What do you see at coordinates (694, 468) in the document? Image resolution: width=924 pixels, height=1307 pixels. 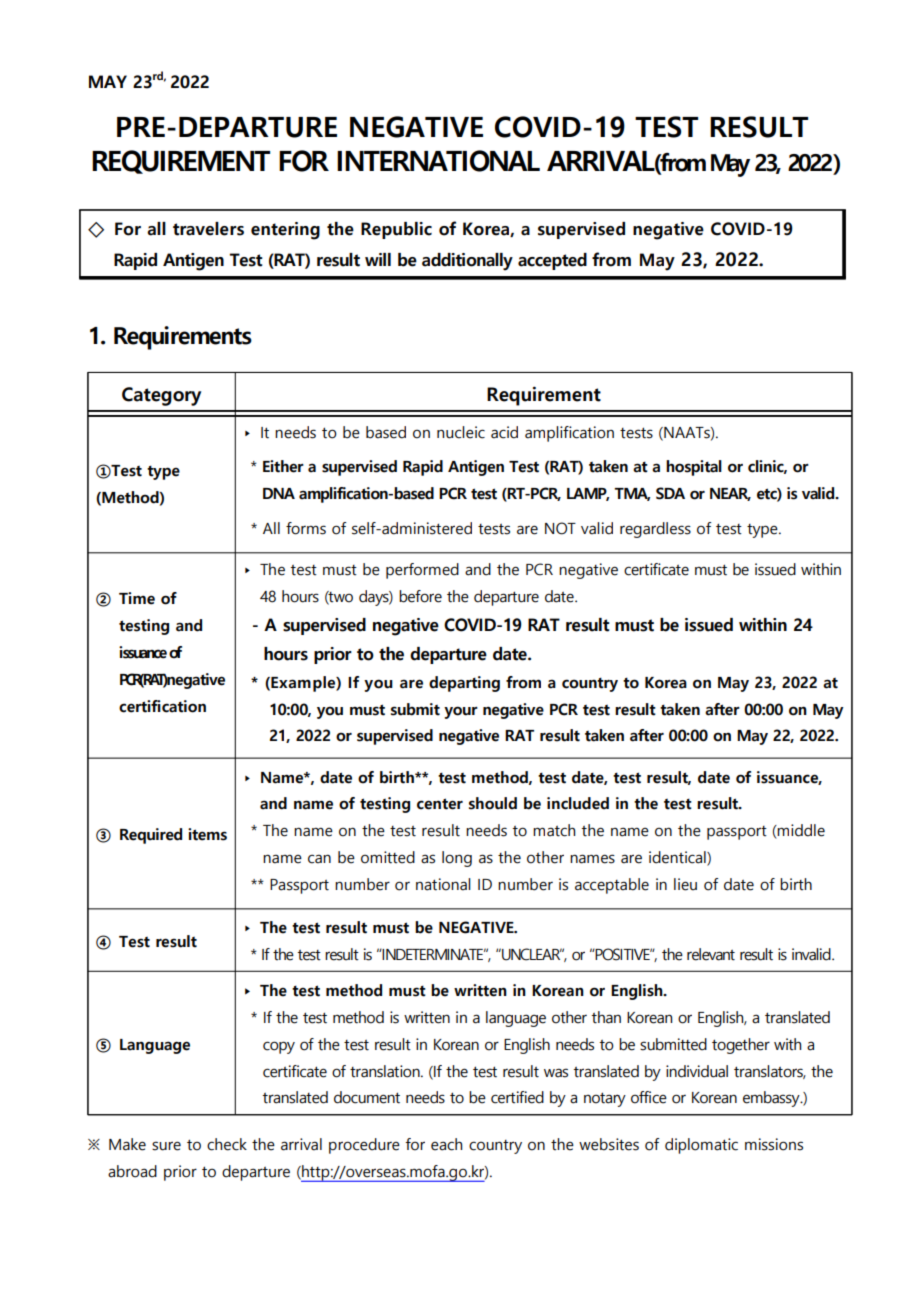 I see `hospital` at bounding box center [694, 468].
